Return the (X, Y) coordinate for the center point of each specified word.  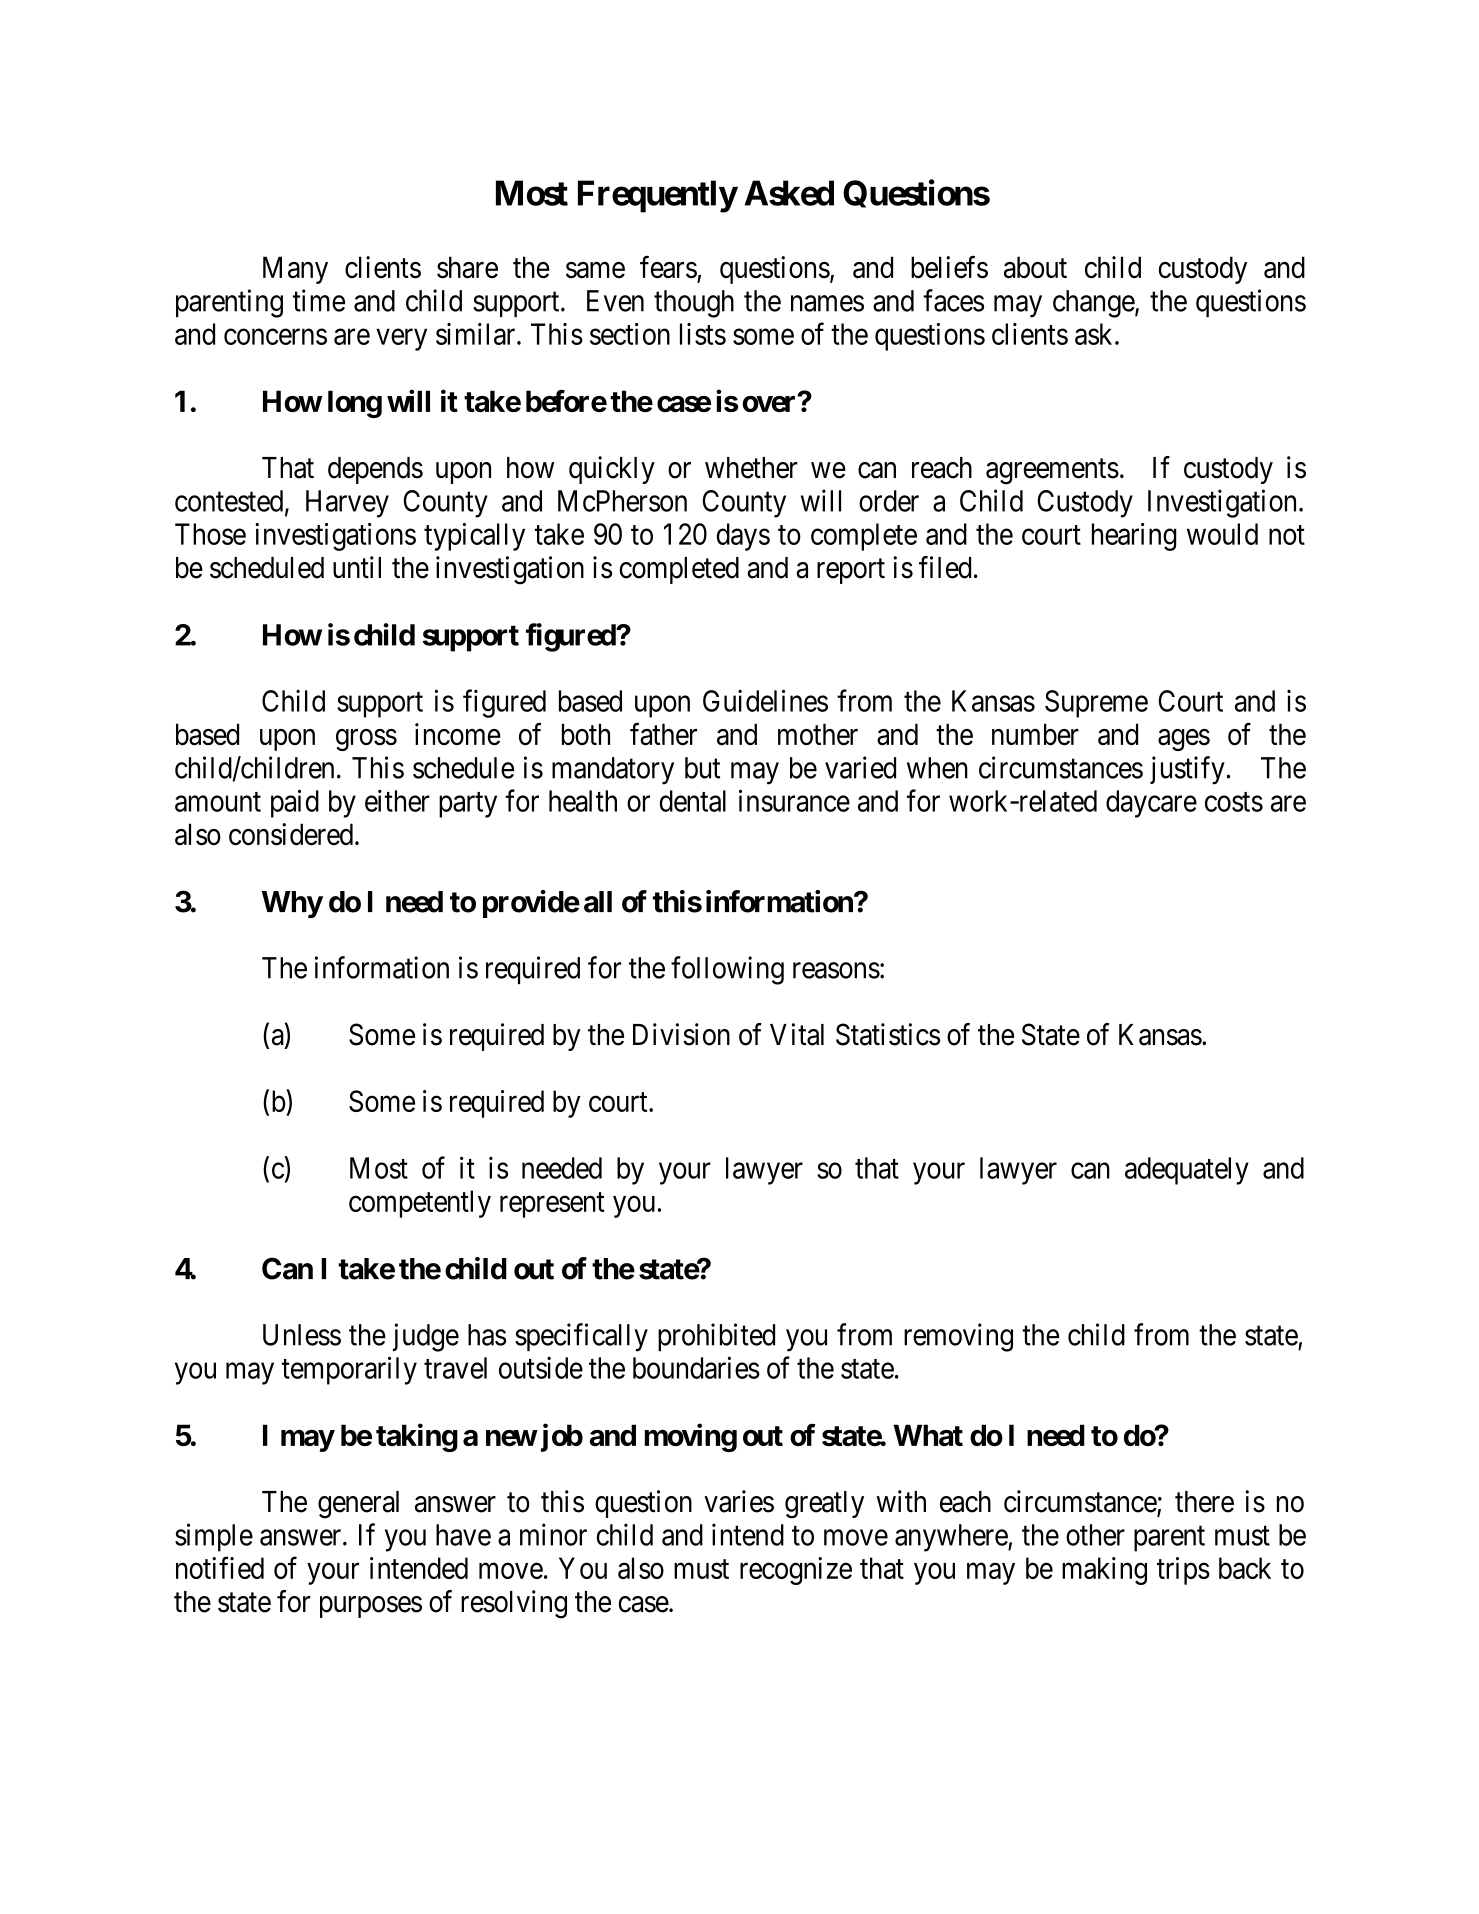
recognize (796, 1571)
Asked (789, 193)
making (1104, 1571)
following (727, 970)
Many (295, 270)
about (1035, 267)
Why (292, 904)
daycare (1151, 804)
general (358, 1505)
